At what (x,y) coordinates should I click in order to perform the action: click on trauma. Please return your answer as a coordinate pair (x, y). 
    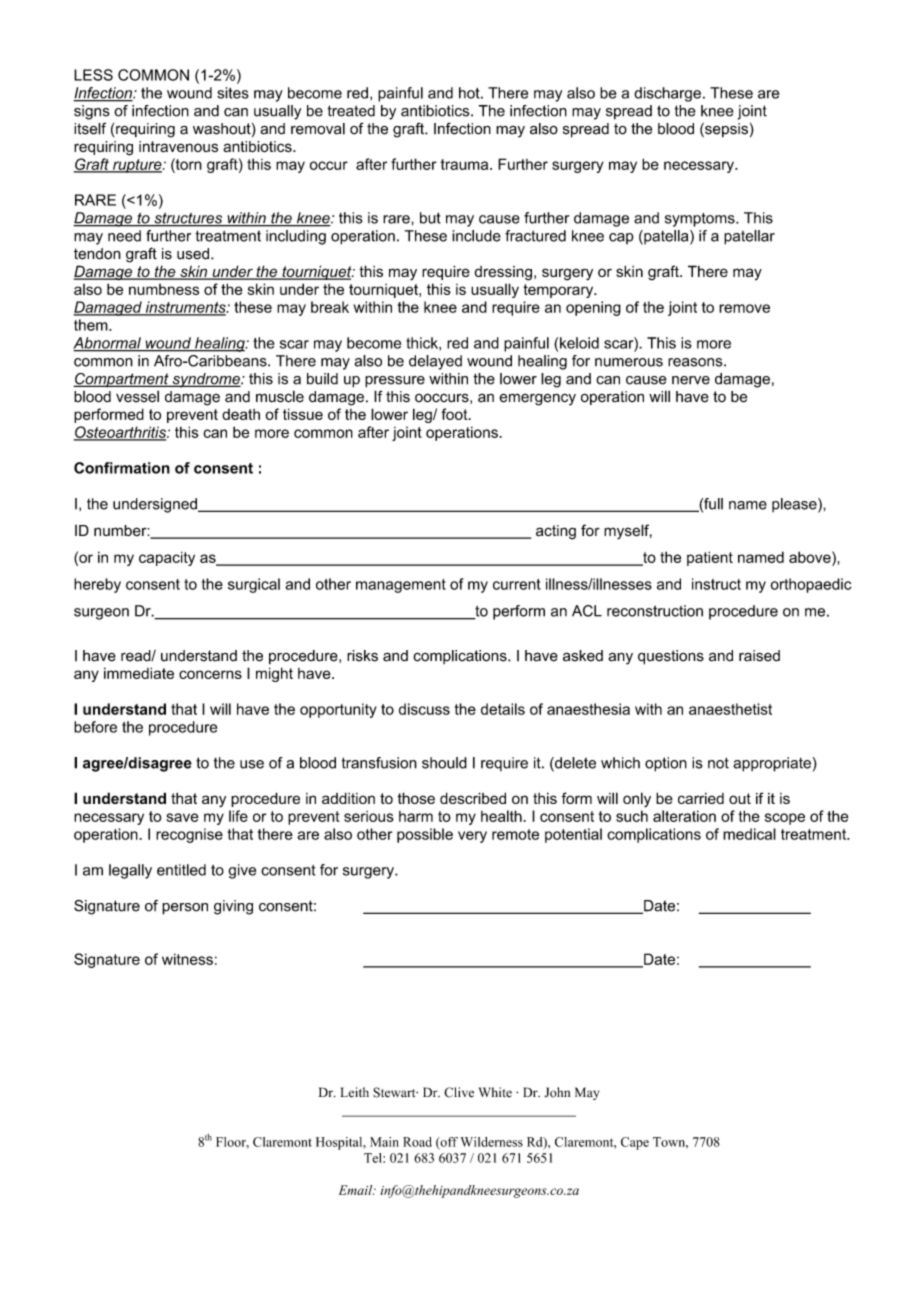
    Looking at the image, I should click on (466, 164).
